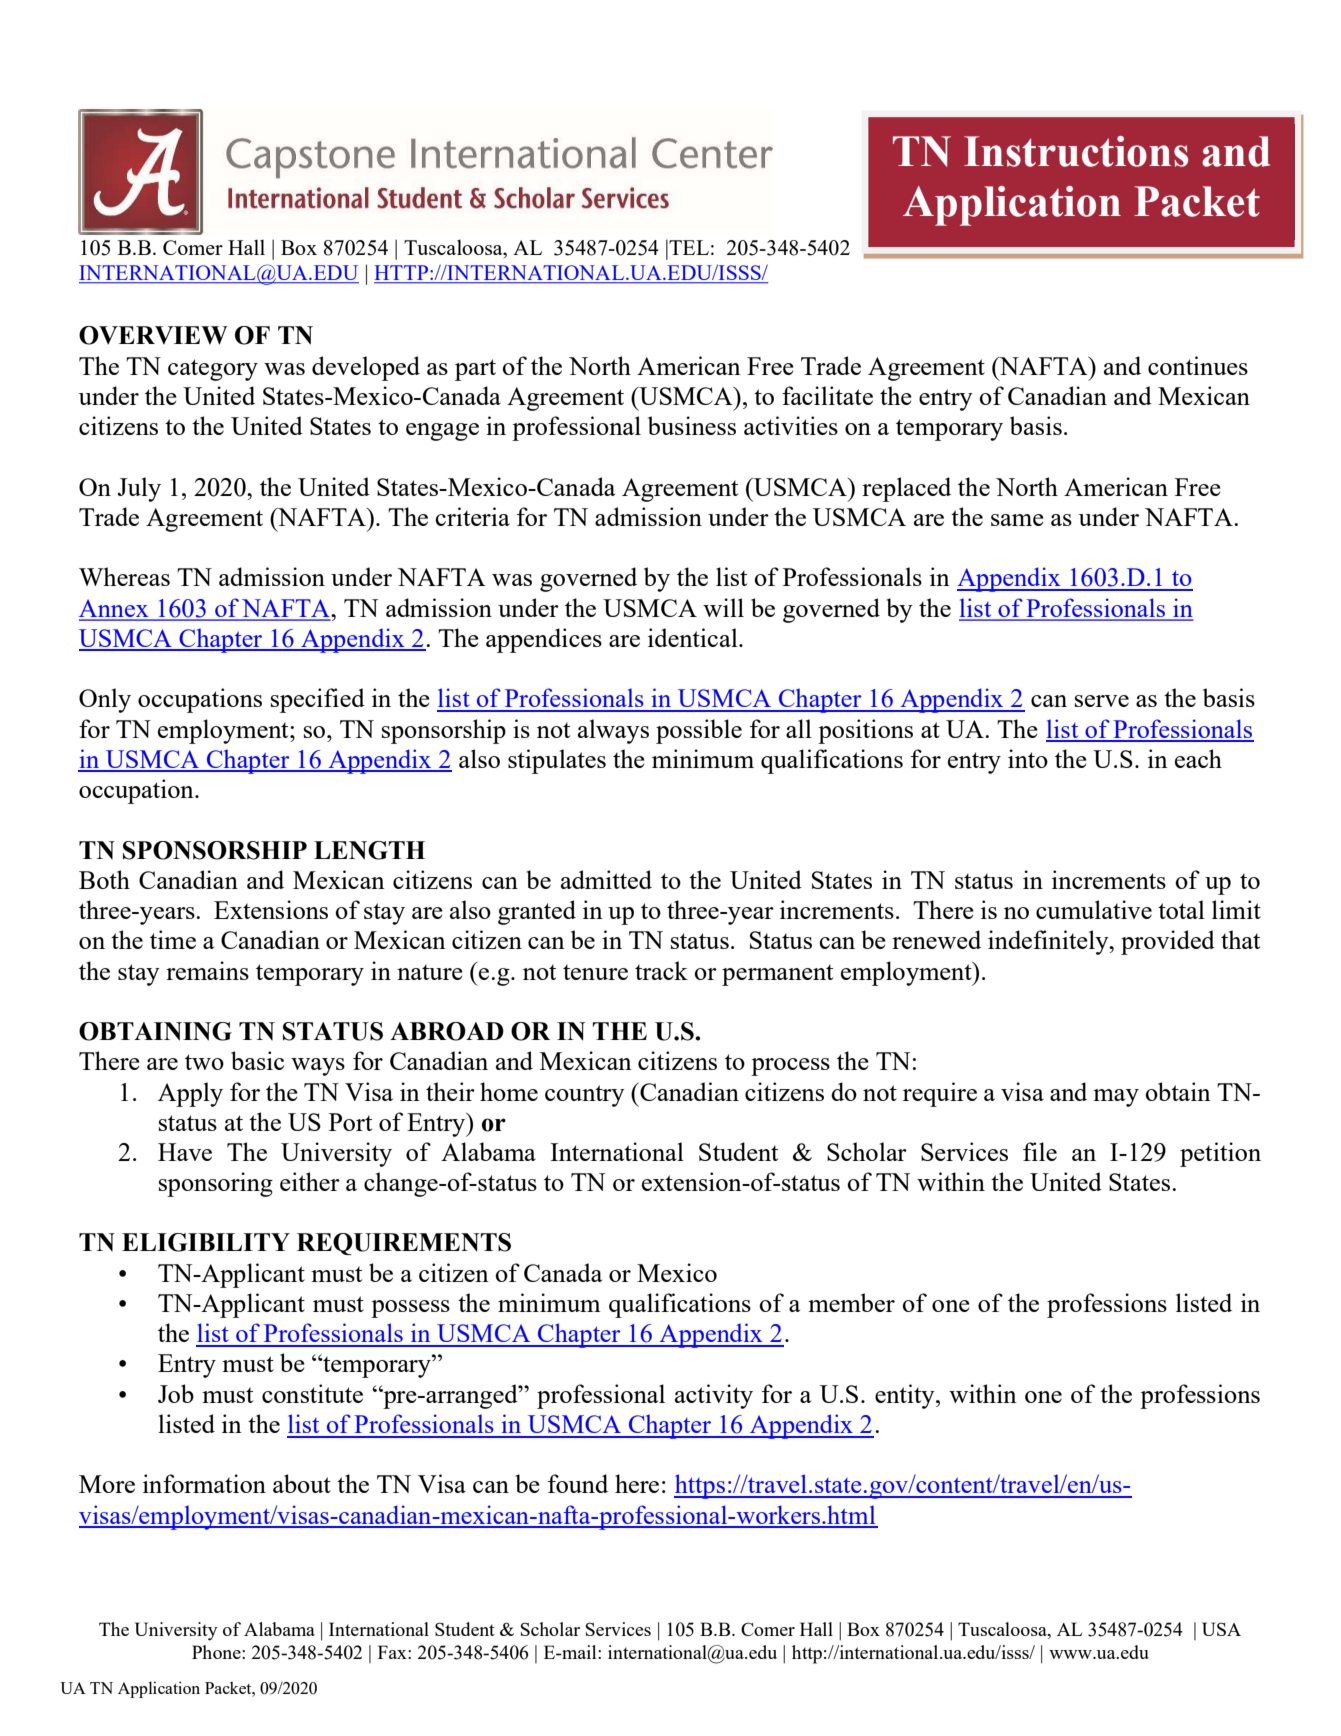  Describe the element at coordinates (475, 370) in the screenshot. I see `part` at that location.
